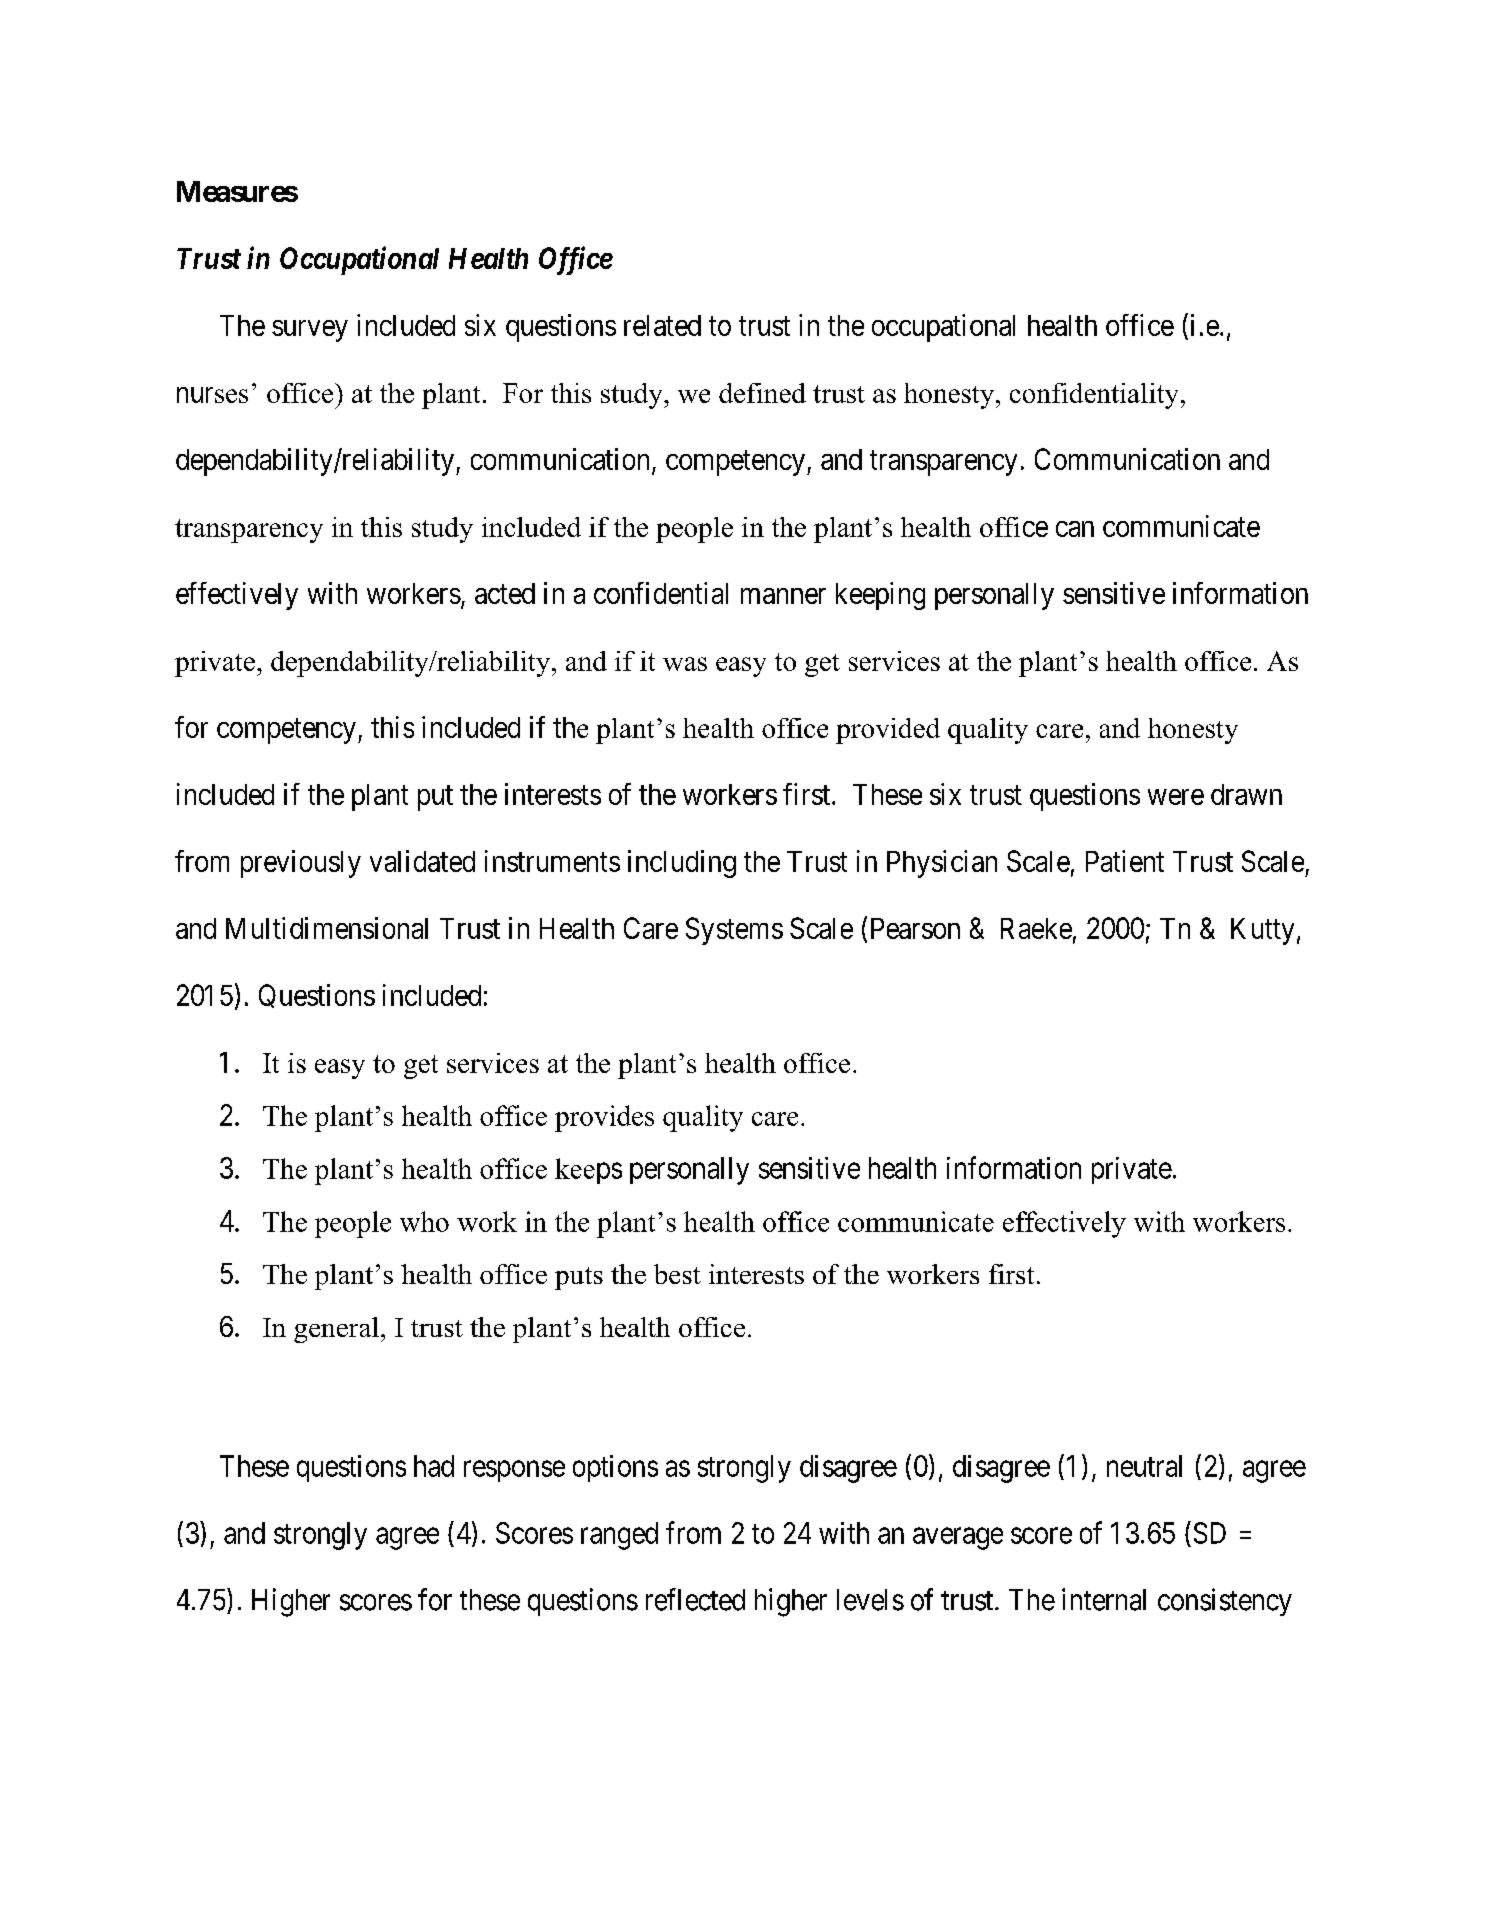 This screenshot has height=1922, width=1486. What do you see at coordinates (434, 1466) in the screenshot?
I see `had` at bounding box center [434, 1466].
